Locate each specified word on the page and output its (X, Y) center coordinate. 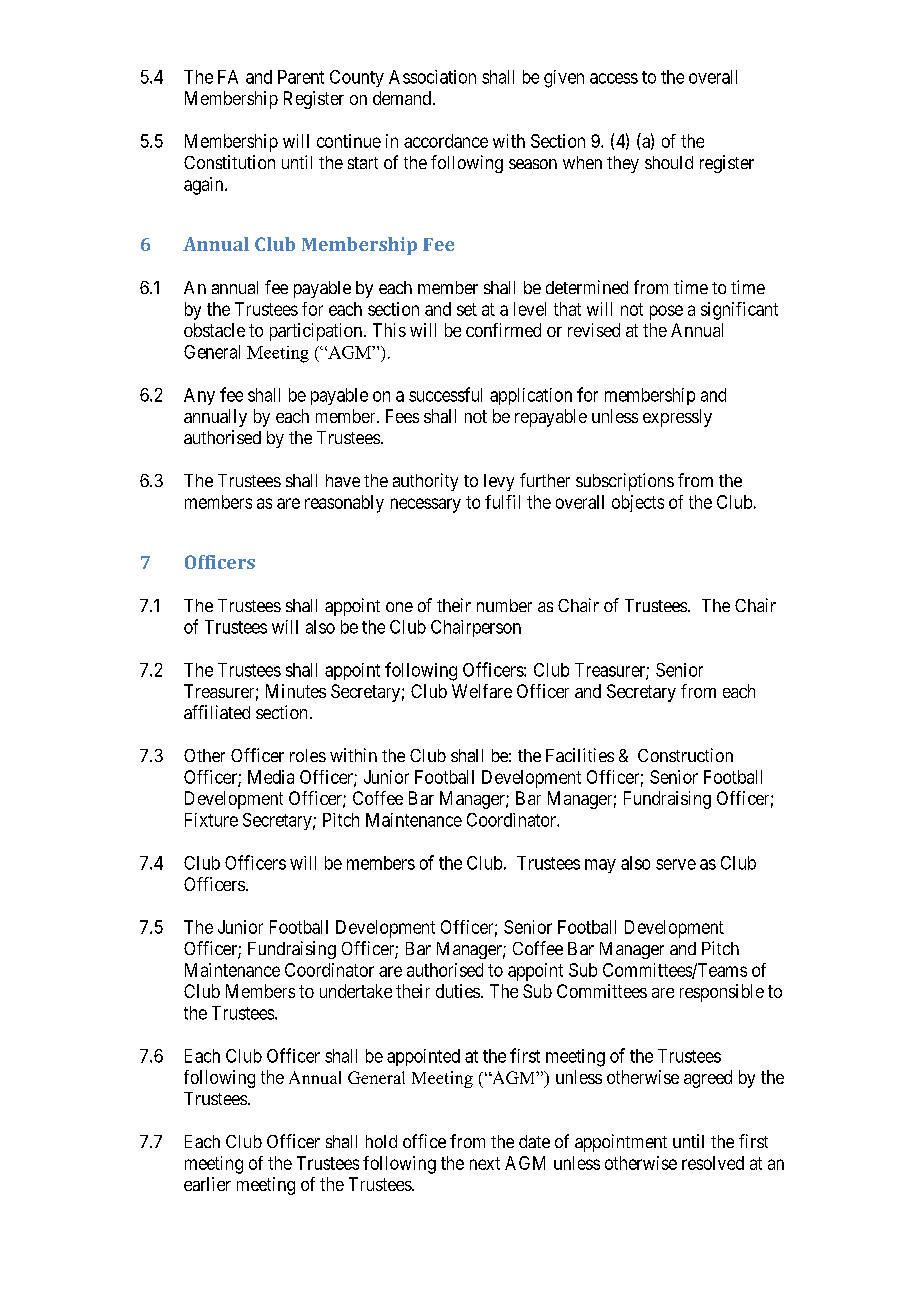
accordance (446, 141)
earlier (207, 1184)
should (669, 162)
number (504, 605)
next (485, 1163)
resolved (713, 1163)
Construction (685, 755)
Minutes (296, 691)
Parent (301, 77)
